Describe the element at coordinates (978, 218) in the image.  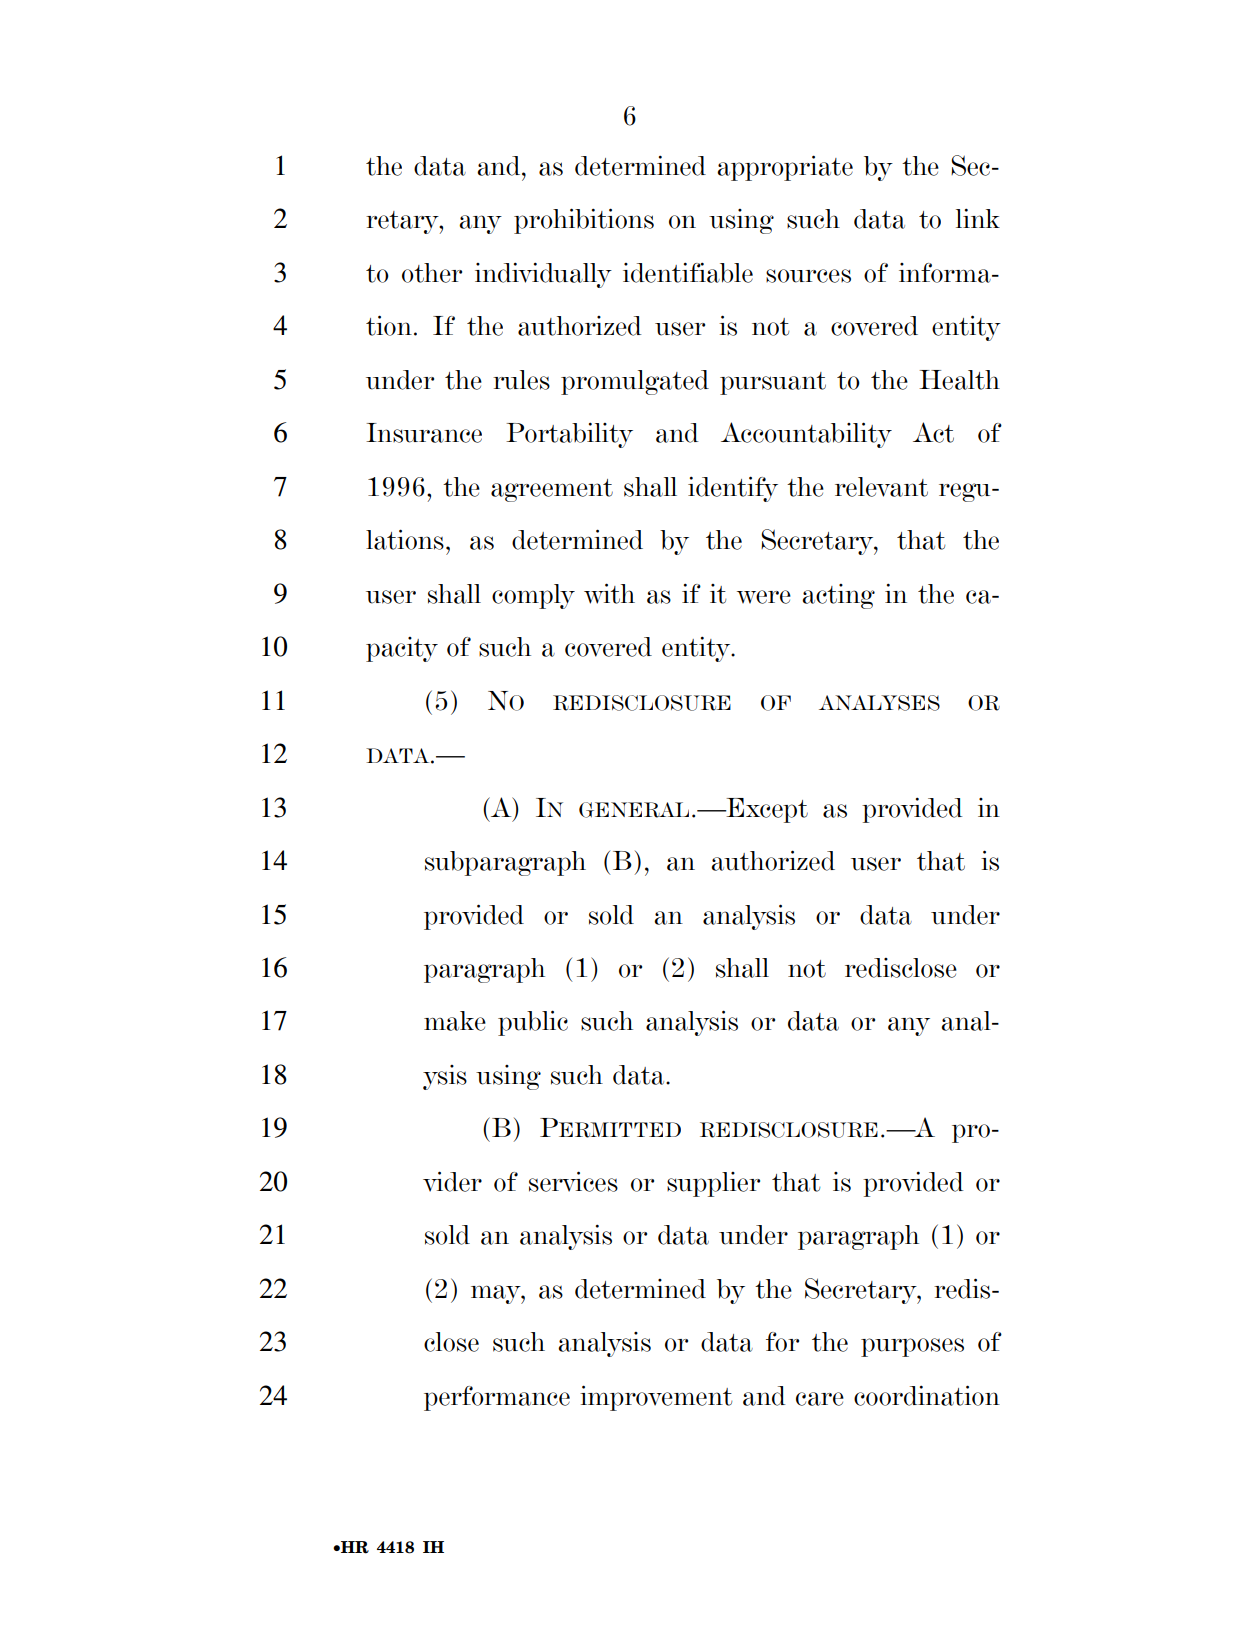
I see `link` at that location.
